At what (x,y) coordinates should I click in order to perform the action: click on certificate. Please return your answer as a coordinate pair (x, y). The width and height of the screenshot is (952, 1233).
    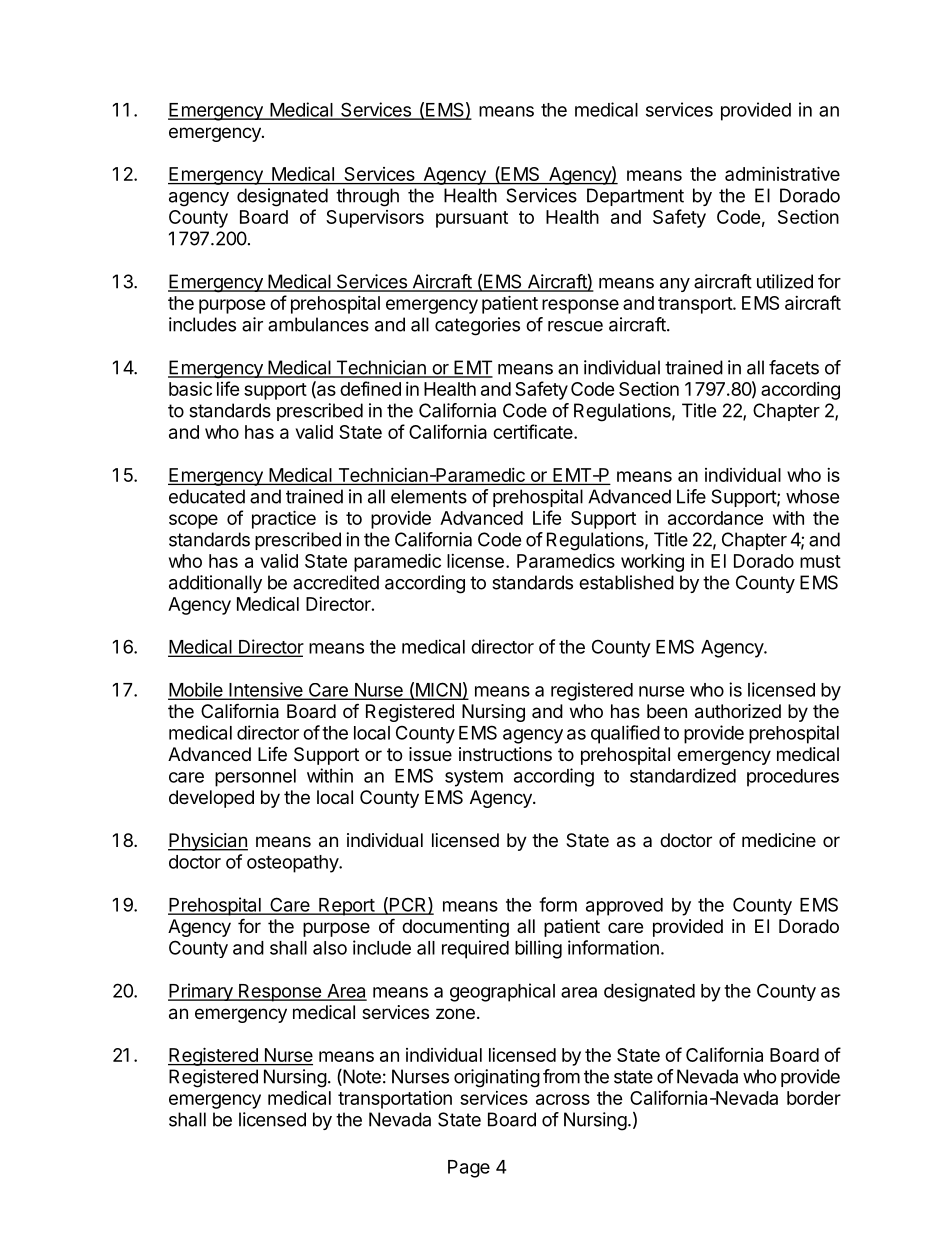
    Looking at the image, I should click on (534, 431).
